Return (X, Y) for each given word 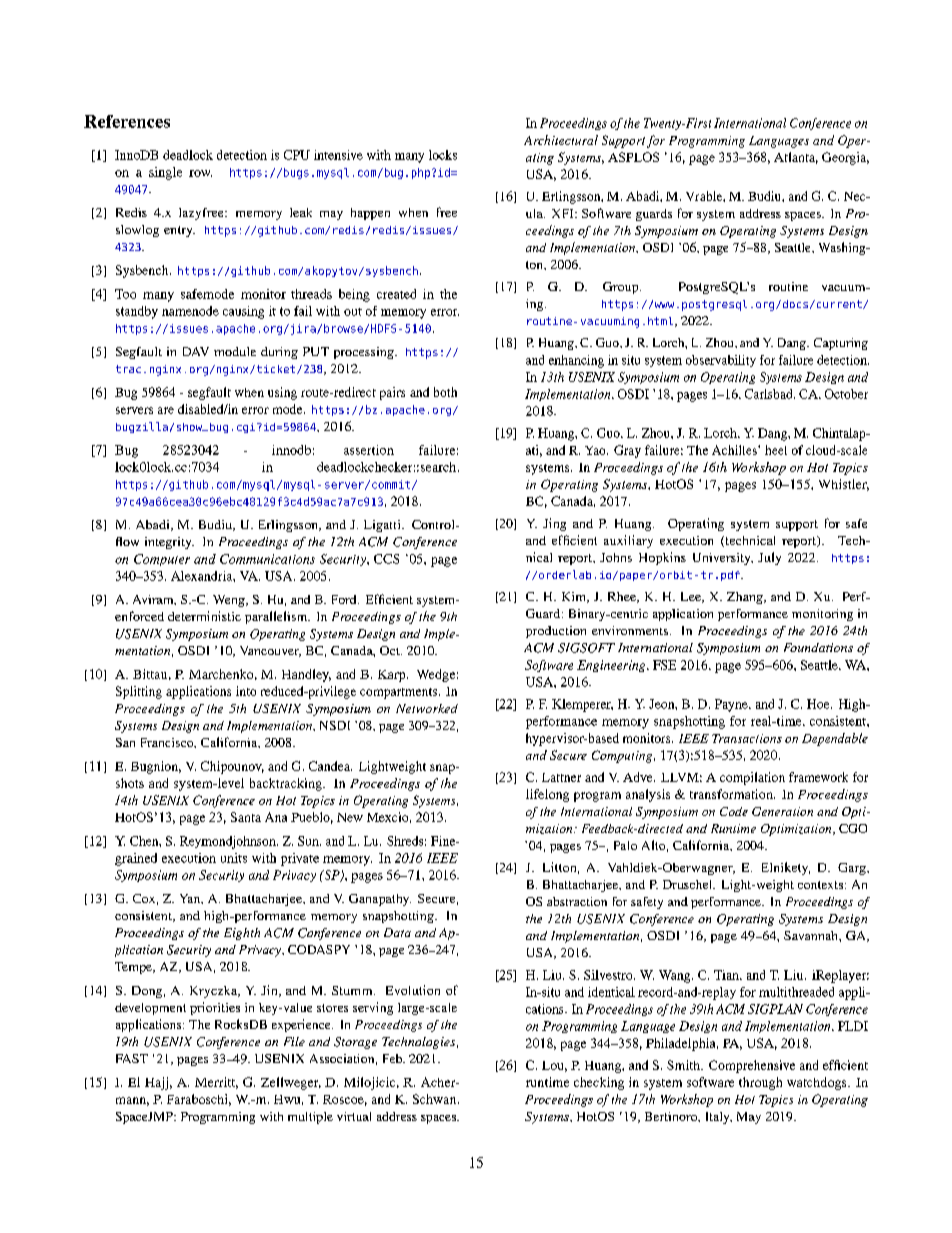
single (165, 173)
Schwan (436, 1099)
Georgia (845, 158)
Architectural (561, 140)
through (760, 1083)
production (556, 632)
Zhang (746, 598)
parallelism (277, 617)
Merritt (216, 1083)
